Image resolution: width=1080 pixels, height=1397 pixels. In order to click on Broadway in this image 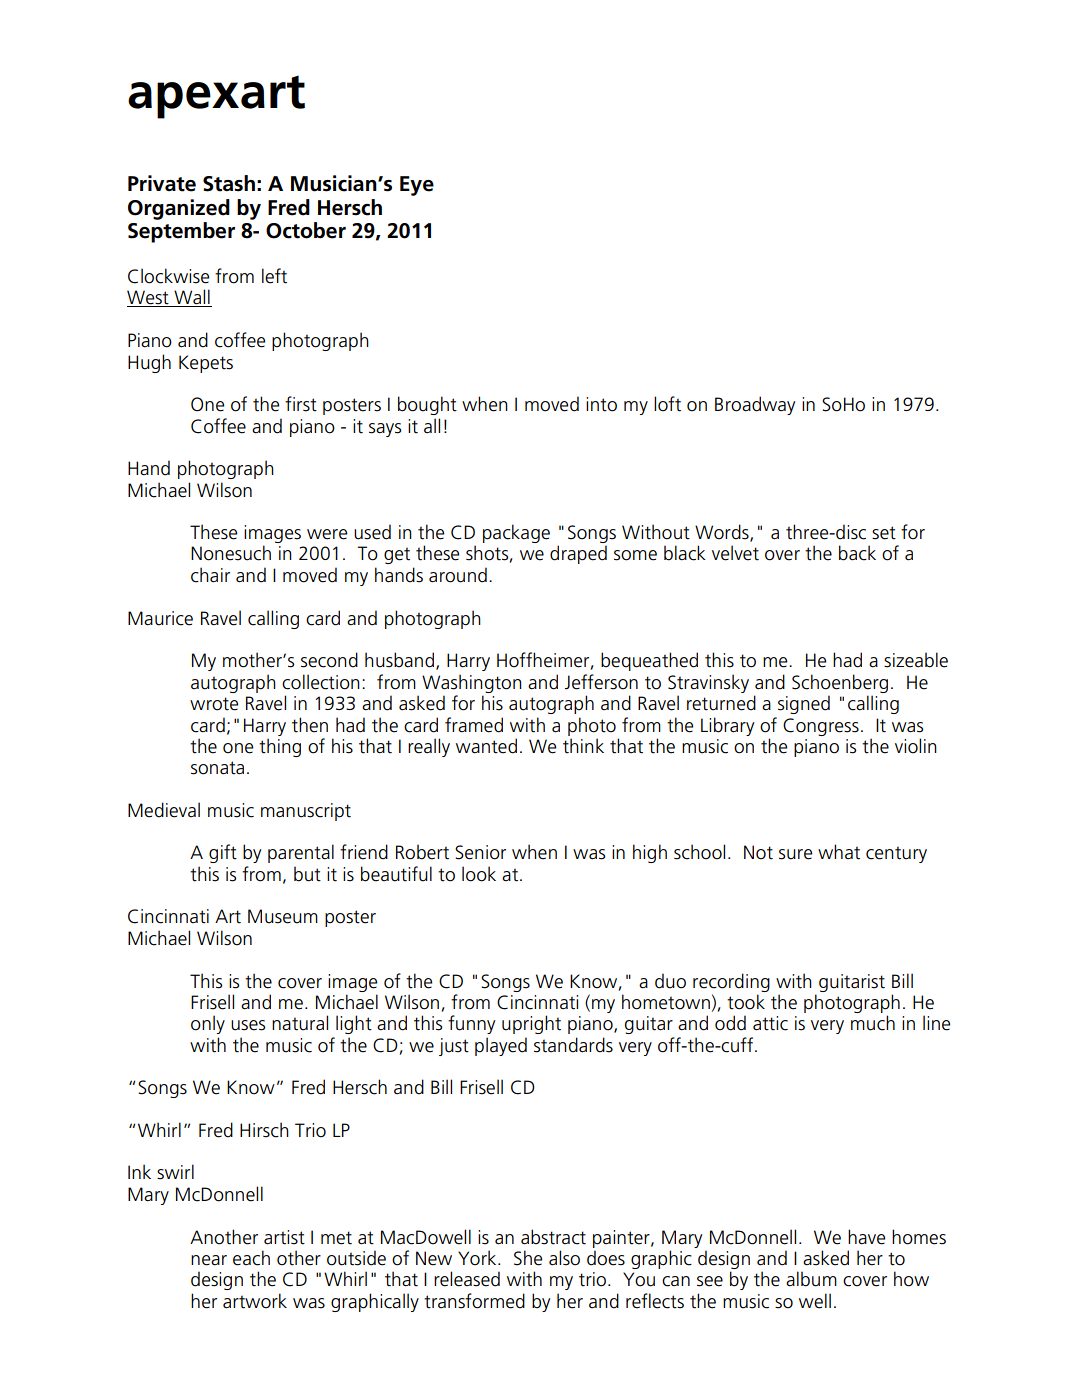, I will do `click(755, 405)`.
